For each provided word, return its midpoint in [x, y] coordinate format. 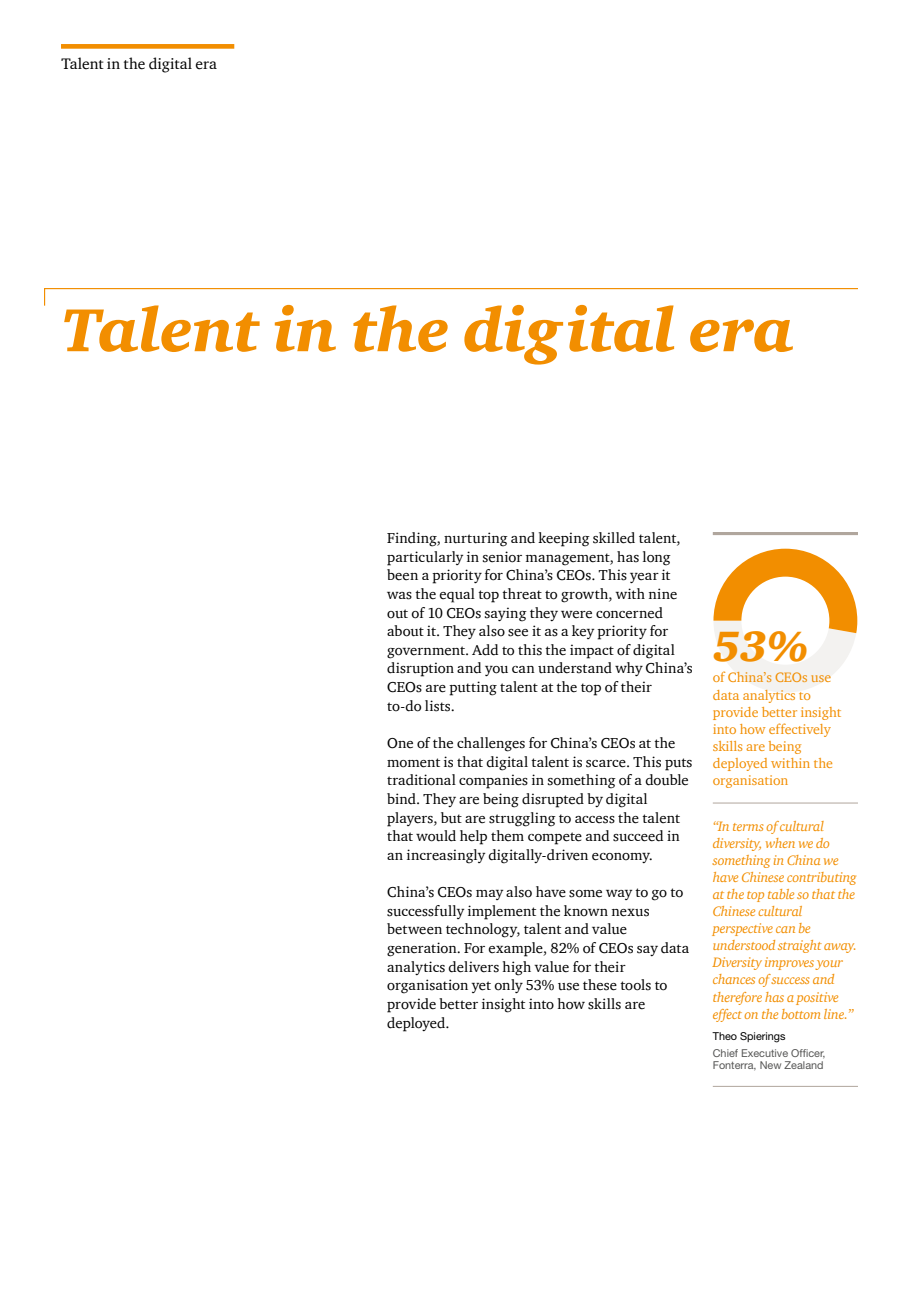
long [657, 558]
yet [481, 987]
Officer [808, 1053]
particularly [425, 558]
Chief [725, 1053]
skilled [614, 538]
